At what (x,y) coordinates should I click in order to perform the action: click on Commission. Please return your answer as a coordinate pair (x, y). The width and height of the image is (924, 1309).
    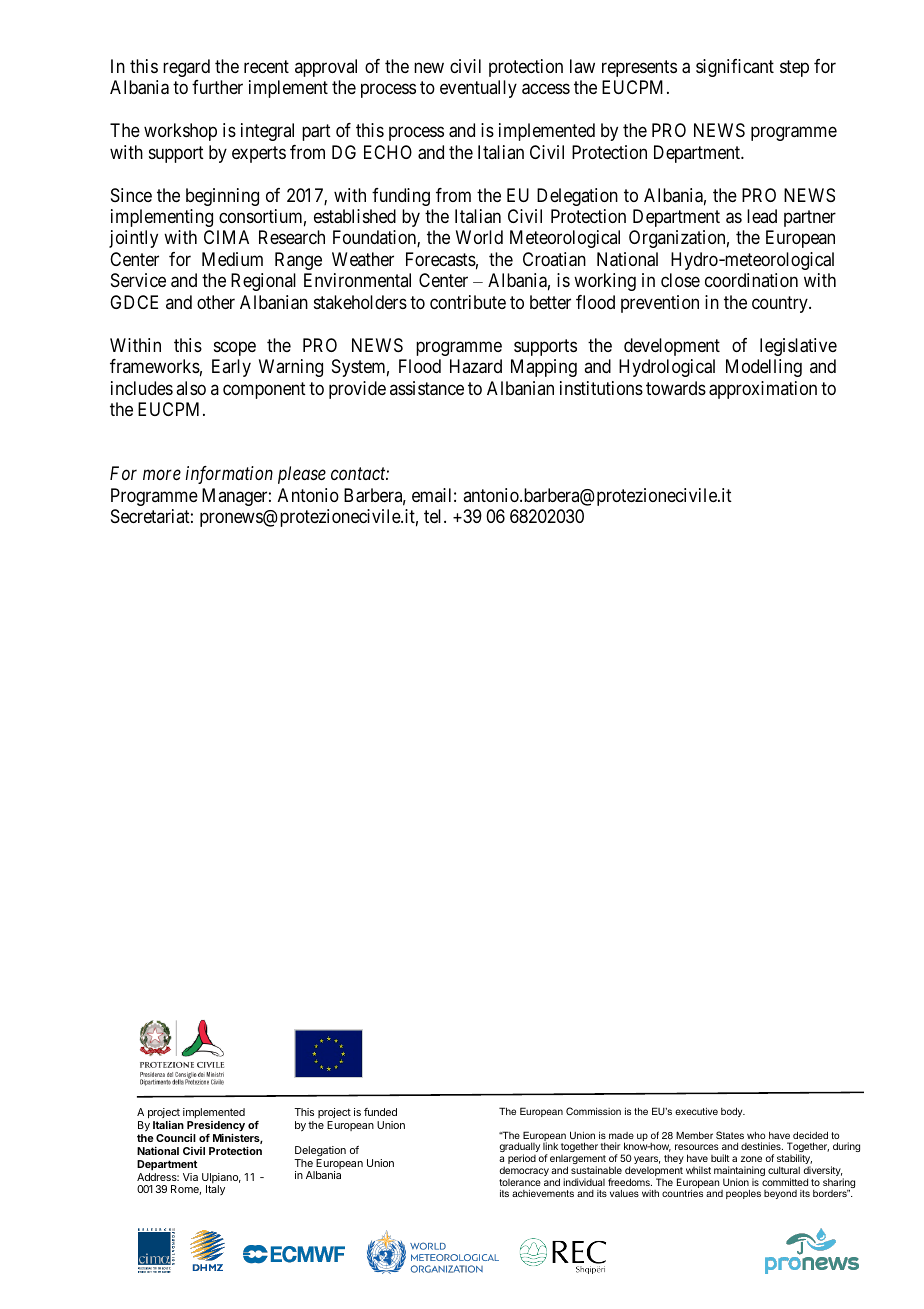
    Looking at the image, I should click on (593, 1111).
